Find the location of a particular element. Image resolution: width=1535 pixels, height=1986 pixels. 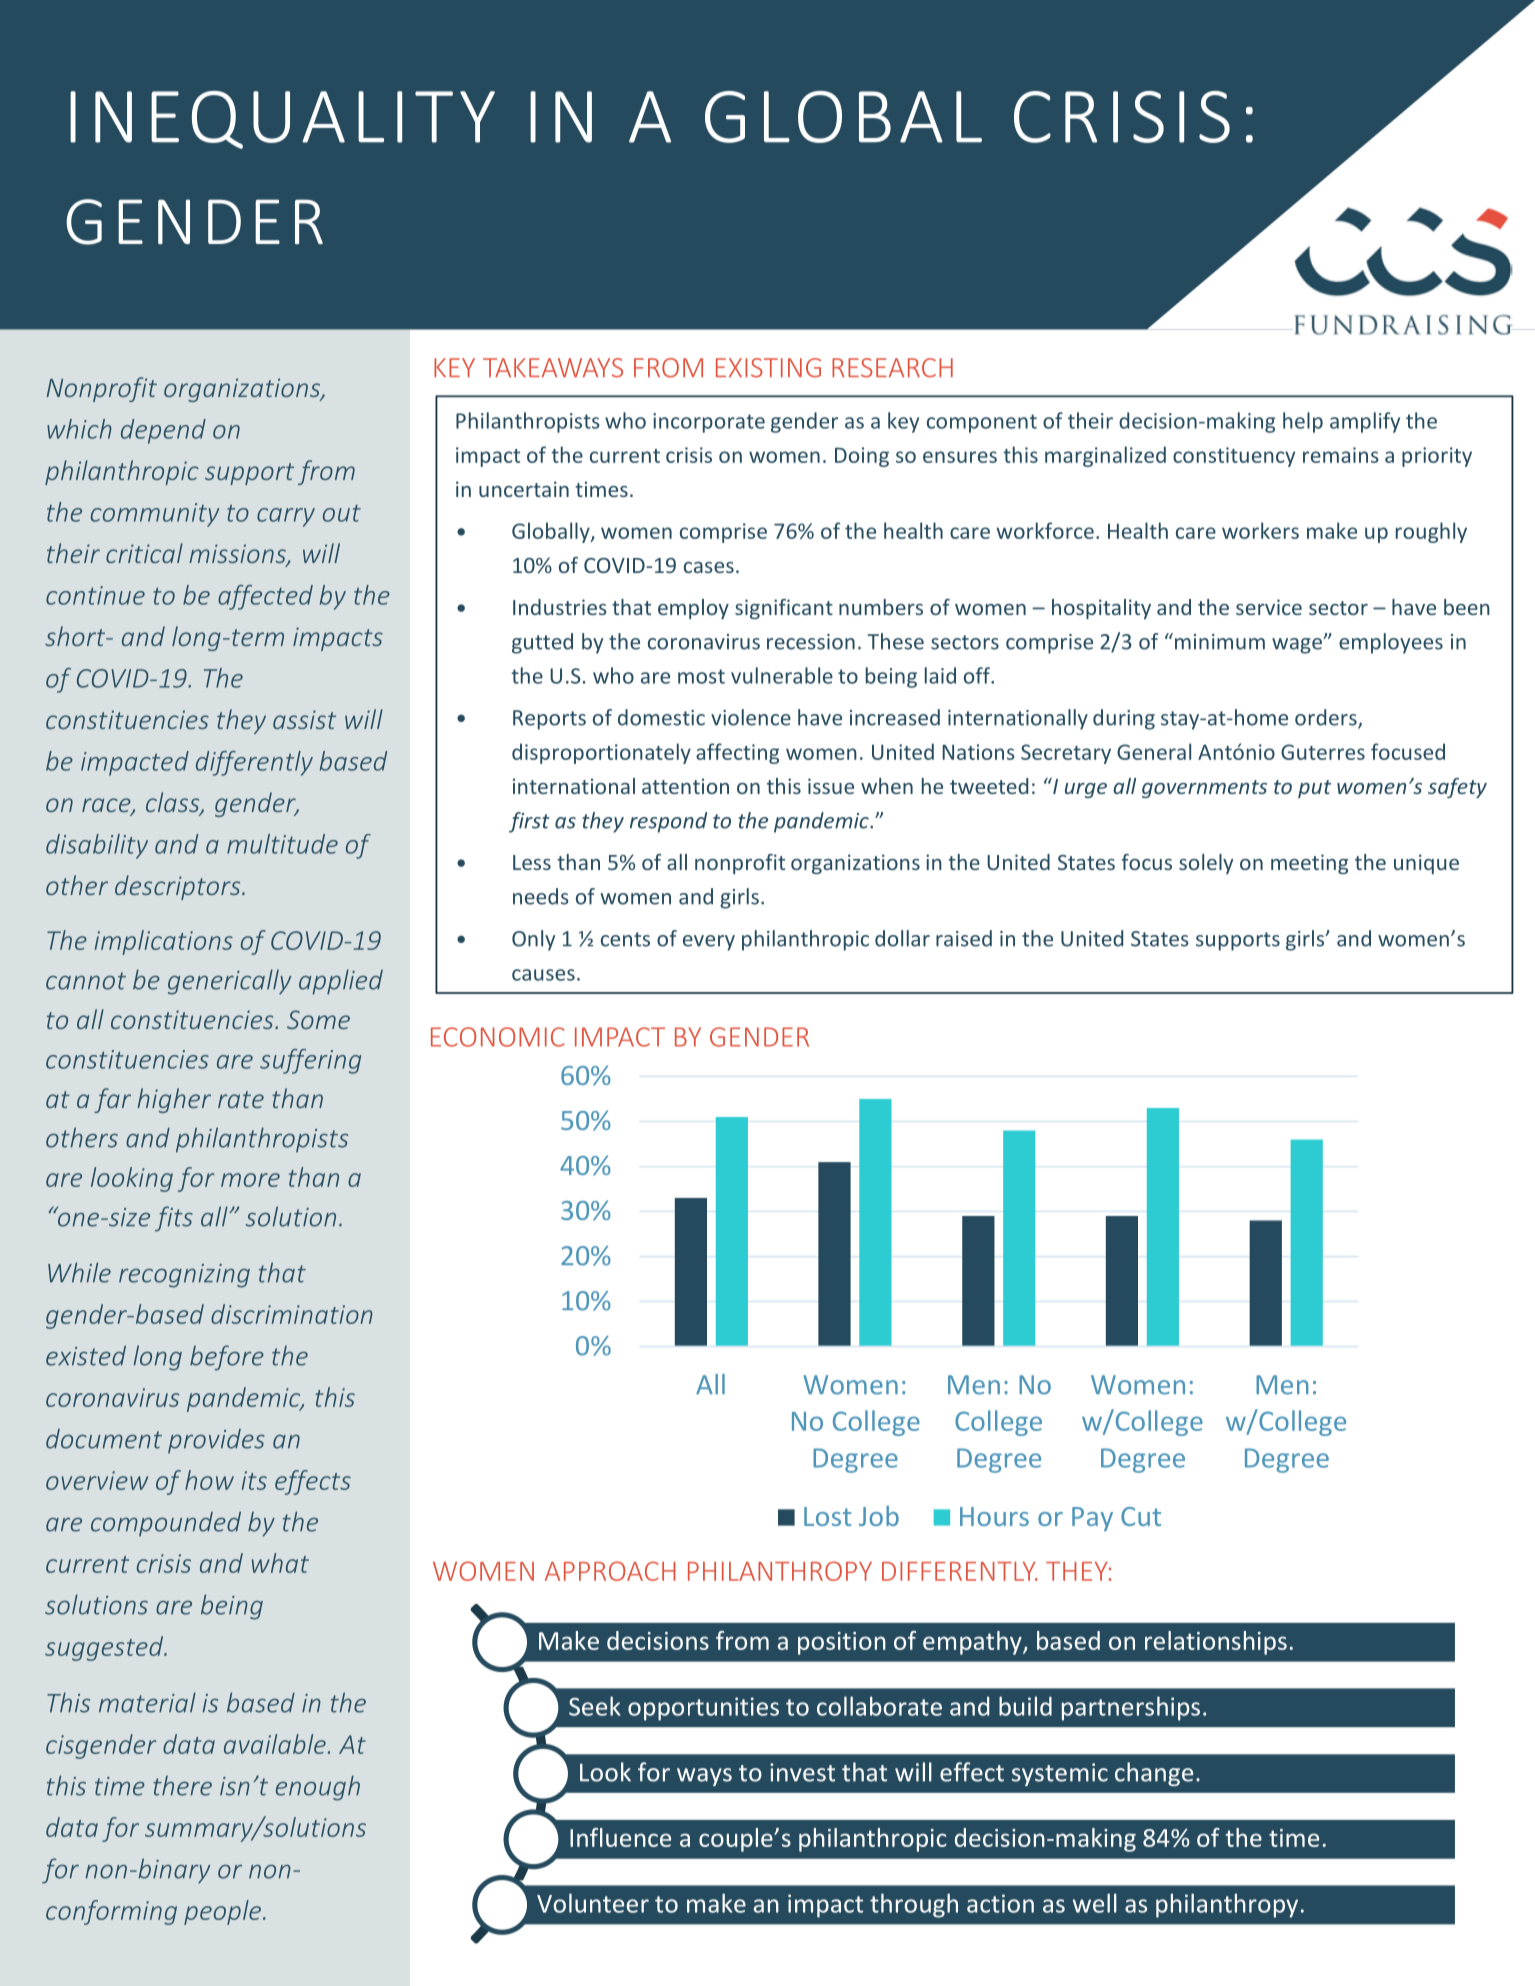

cases is located at coordinates (709, 567).
